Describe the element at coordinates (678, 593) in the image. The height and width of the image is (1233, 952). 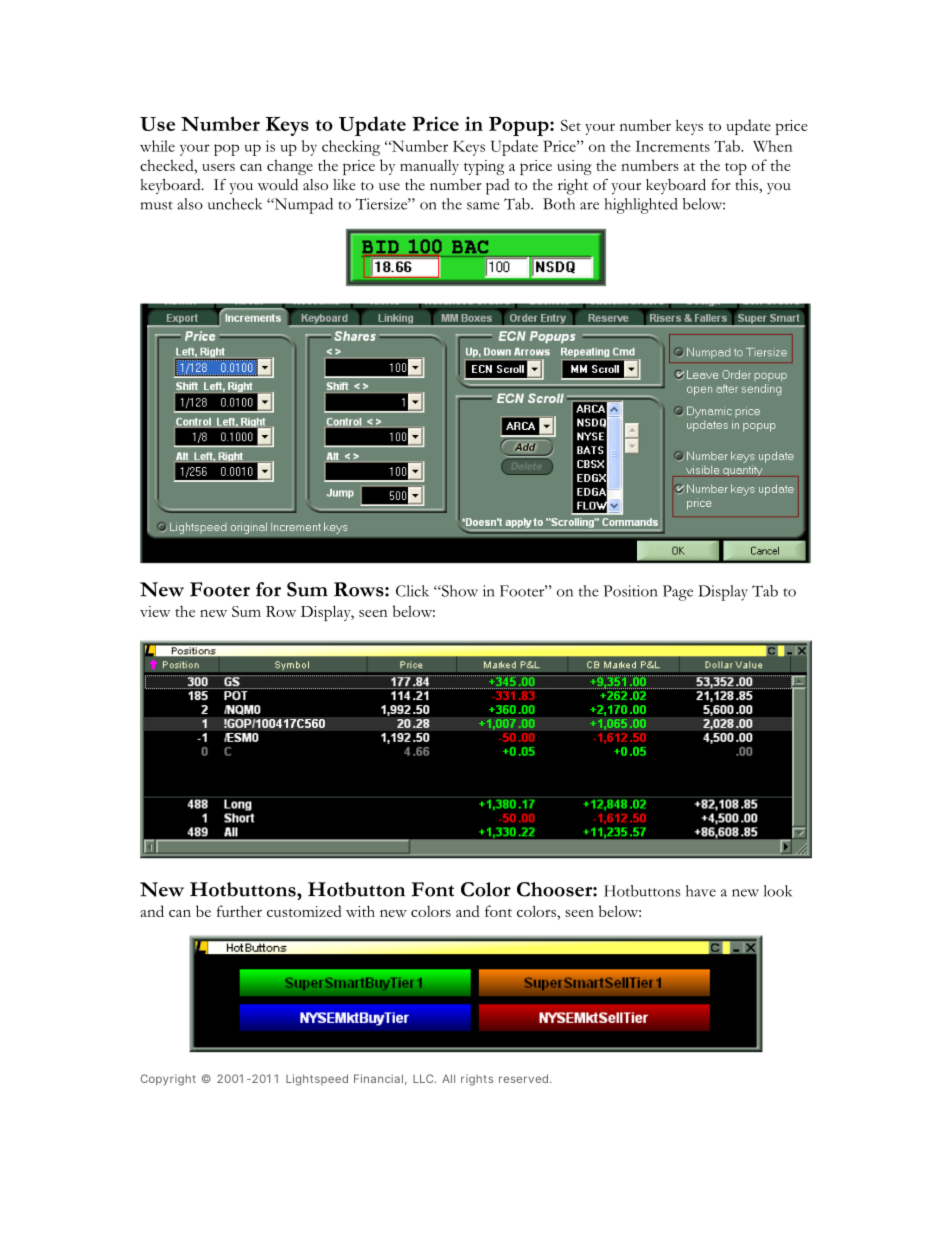
I see `Page` at that location.
